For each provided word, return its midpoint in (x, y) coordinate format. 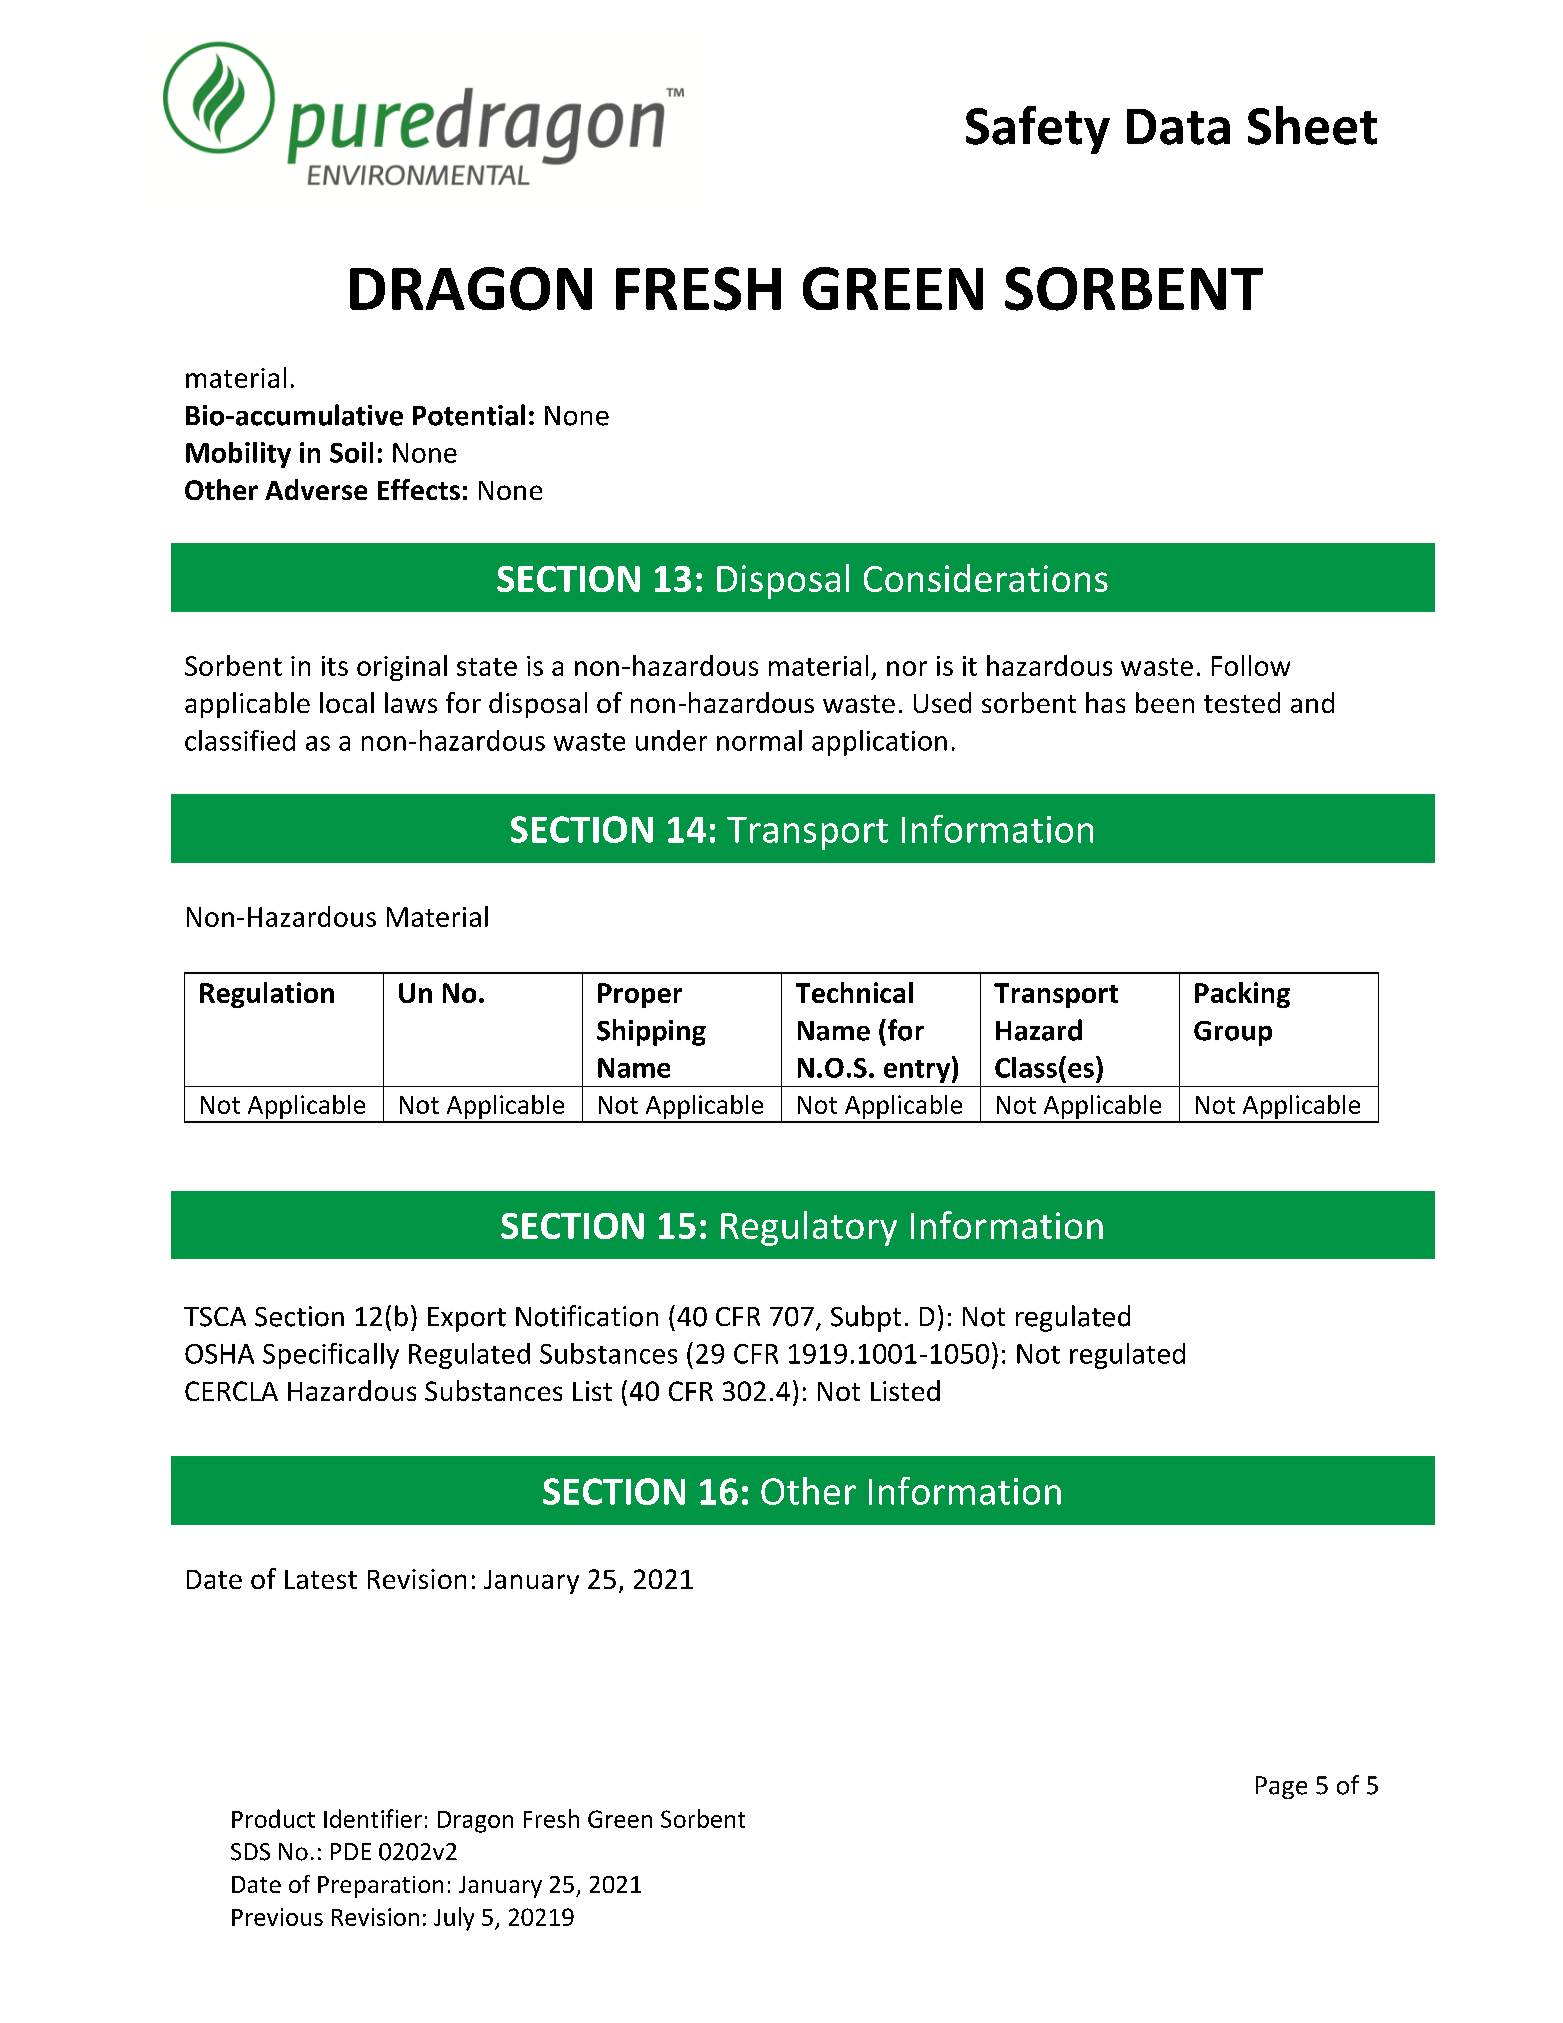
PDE (351, 1851)
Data (1178, 127)
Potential (469, 415)
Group (1233, 1033)
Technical (854, 992)
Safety (1038, 130)
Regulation (267, 995)
